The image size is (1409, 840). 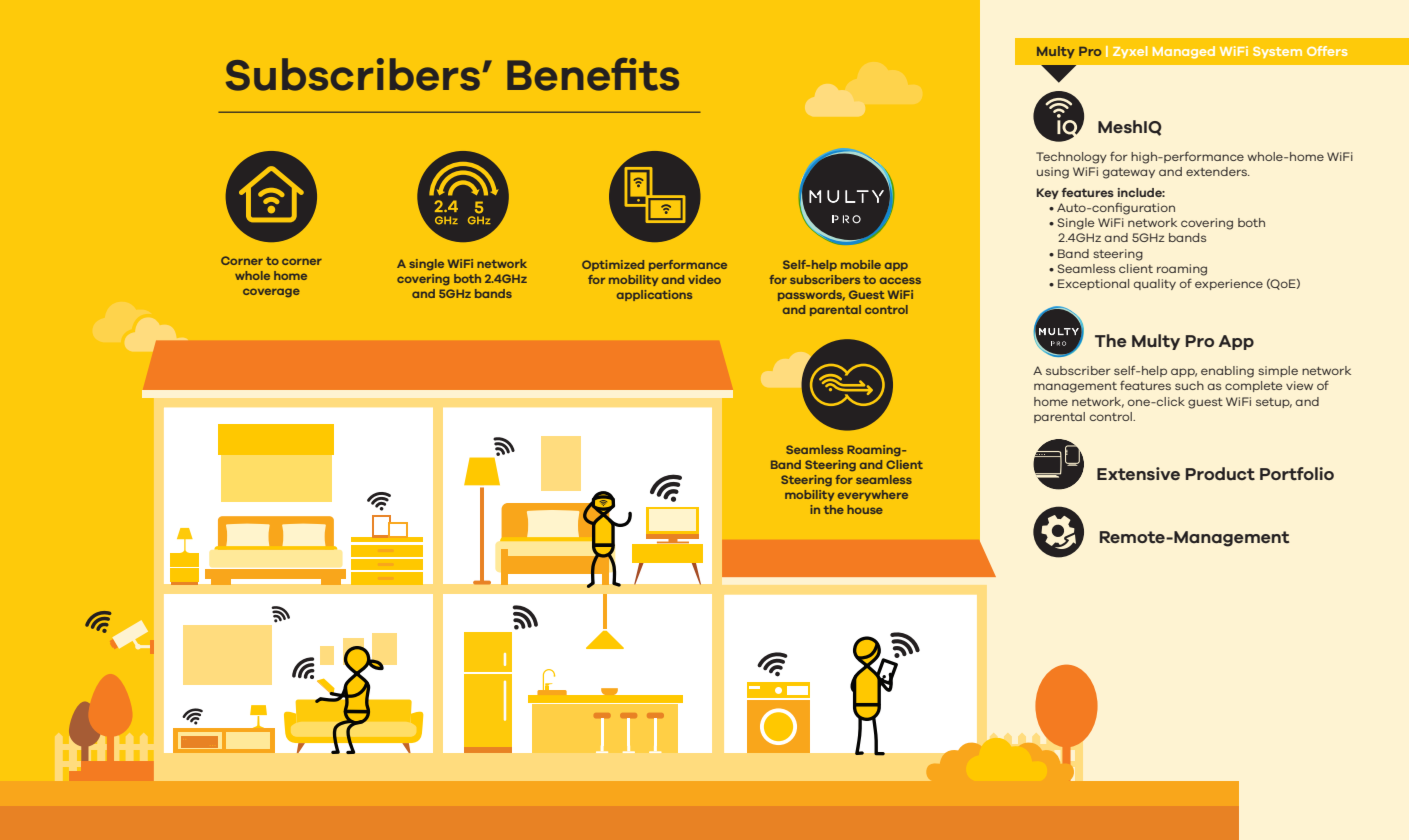 I want to click on Benefits, so click(x=593, y=74).
